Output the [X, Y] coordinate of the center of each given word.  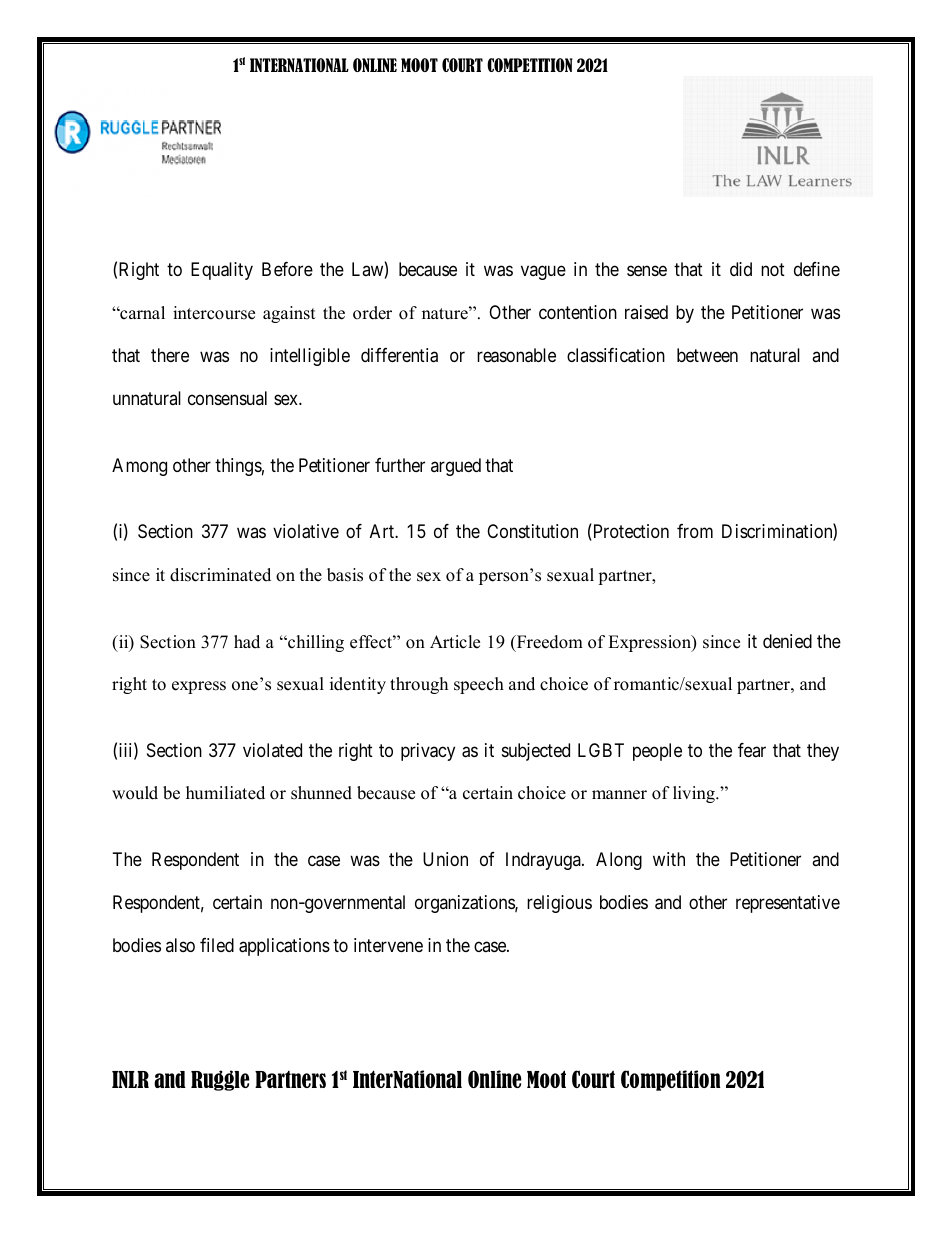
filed [217, 945]
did [741, 269]
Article [455, 642]
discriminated [220, 575]
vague [543, 273]
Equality [222, 271]
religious [559, 904]
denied [787, 641]
